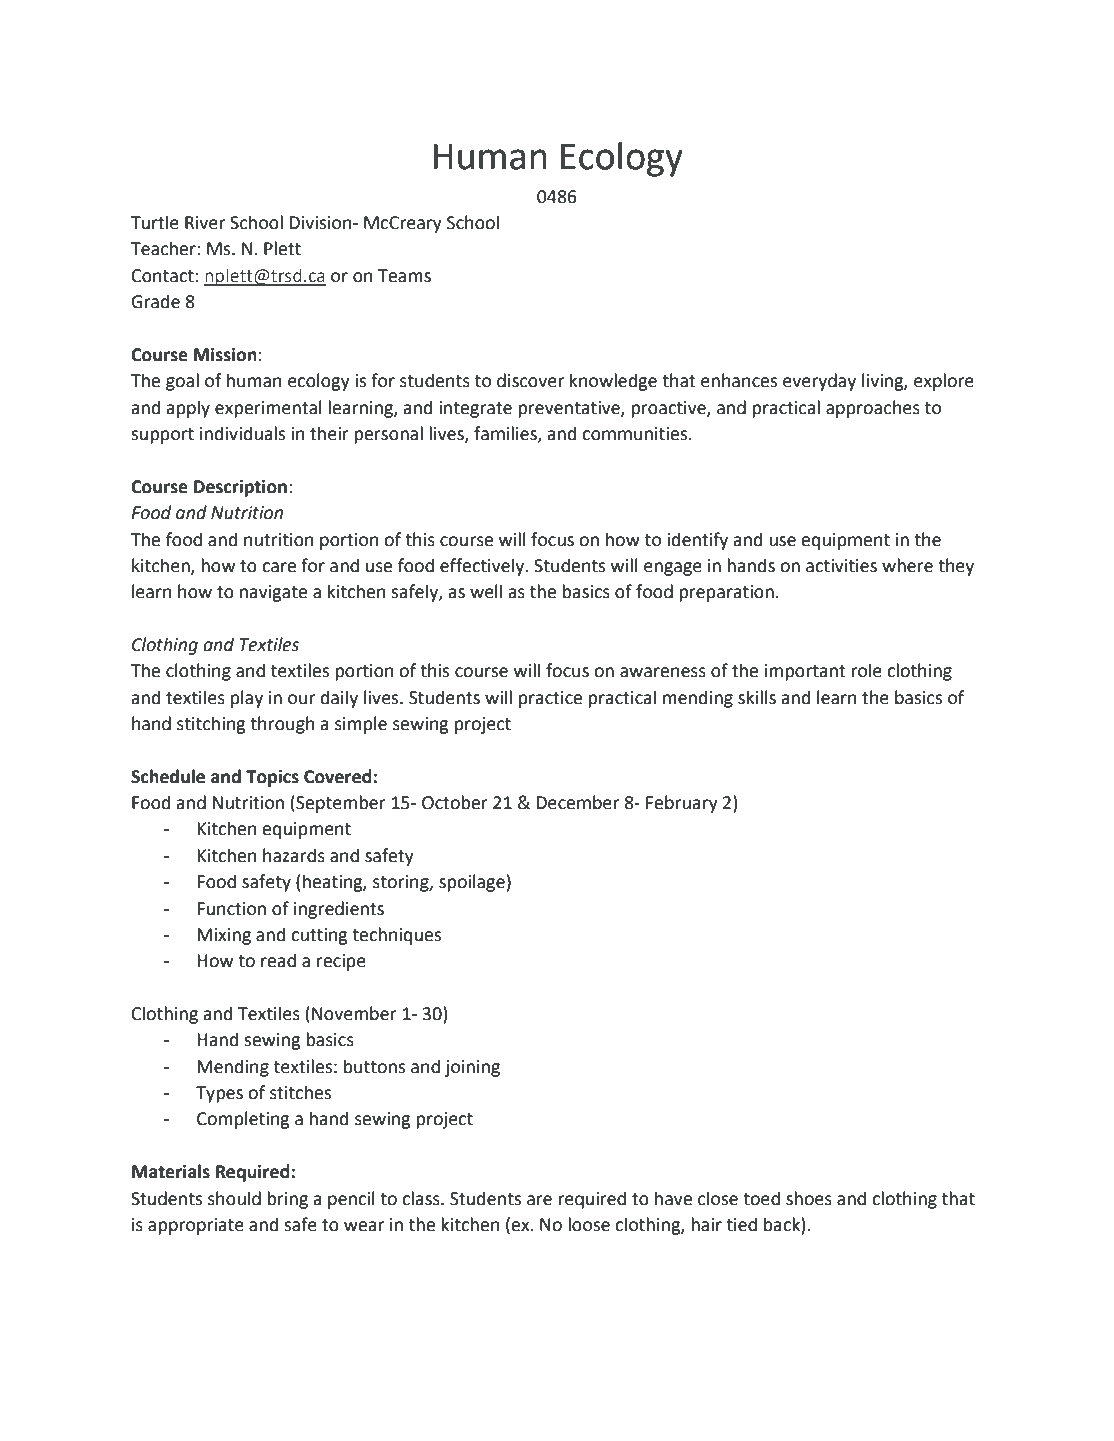  Describe the element at coordinates (404, 276) in the document. I see `Teams` at that location.
